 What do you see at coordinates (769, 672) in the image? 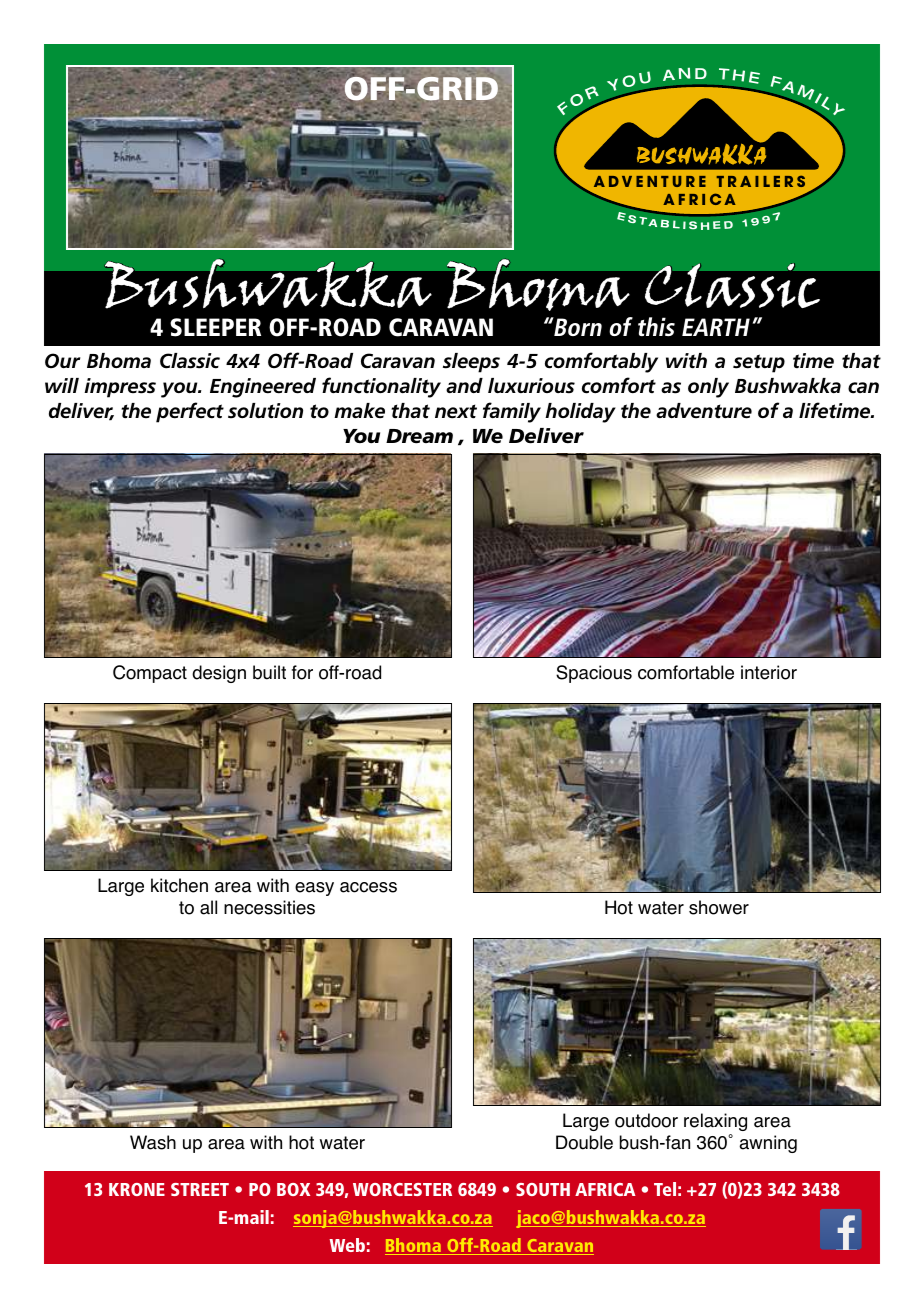
I see `interior` at bounding box center [769, 672].
